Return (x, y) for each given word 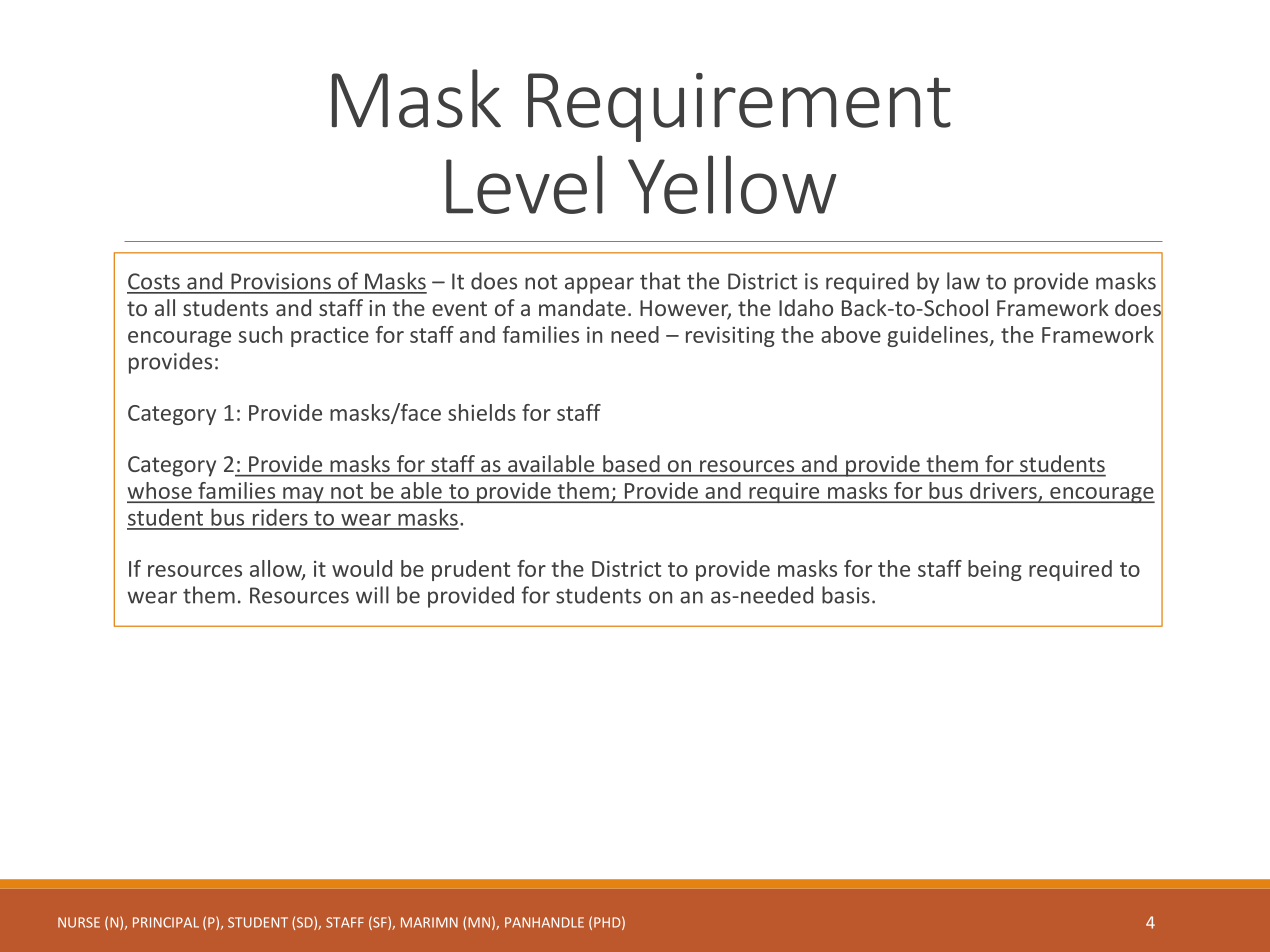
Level (524, 184)
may (303, 495)
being (995, 570)
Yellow (732, 184)
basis (846, 595)
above (851, 334)
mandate (582, 307)
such (260, 334)
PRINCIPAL (166, 922)
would (362, 568)
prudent (471, 570)
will (372, 595)
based (631, 463)
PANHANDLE (544, 922)
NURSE (79, 922)
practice (330, 337)
